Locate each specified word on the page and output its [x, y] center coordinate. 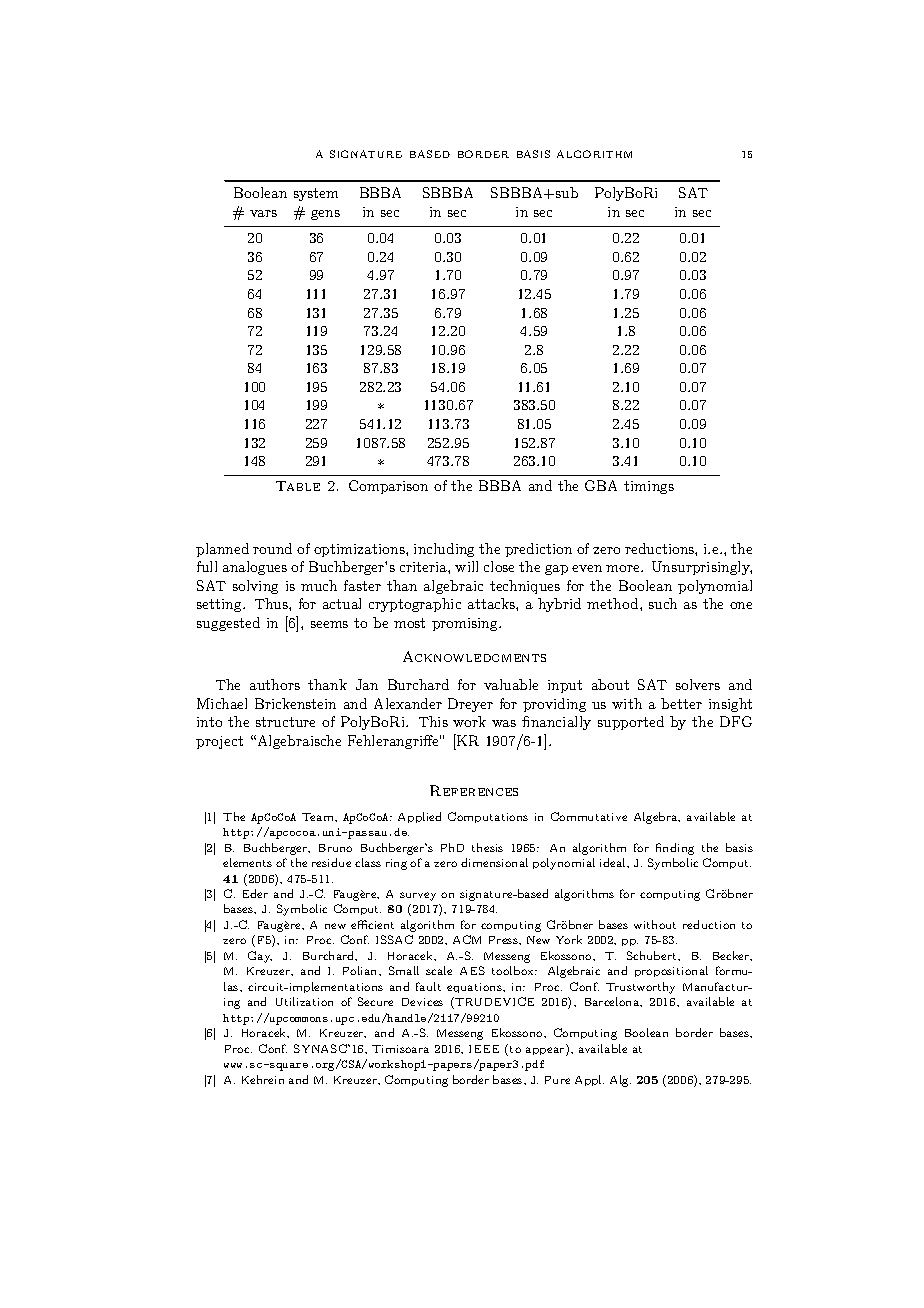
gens [325, 215]
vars [263, 213]
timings [649, 487]
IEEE [484, 1049]
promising [466, 624]
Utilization [304, 1001]
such [663, 603]
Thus [272, 603]
